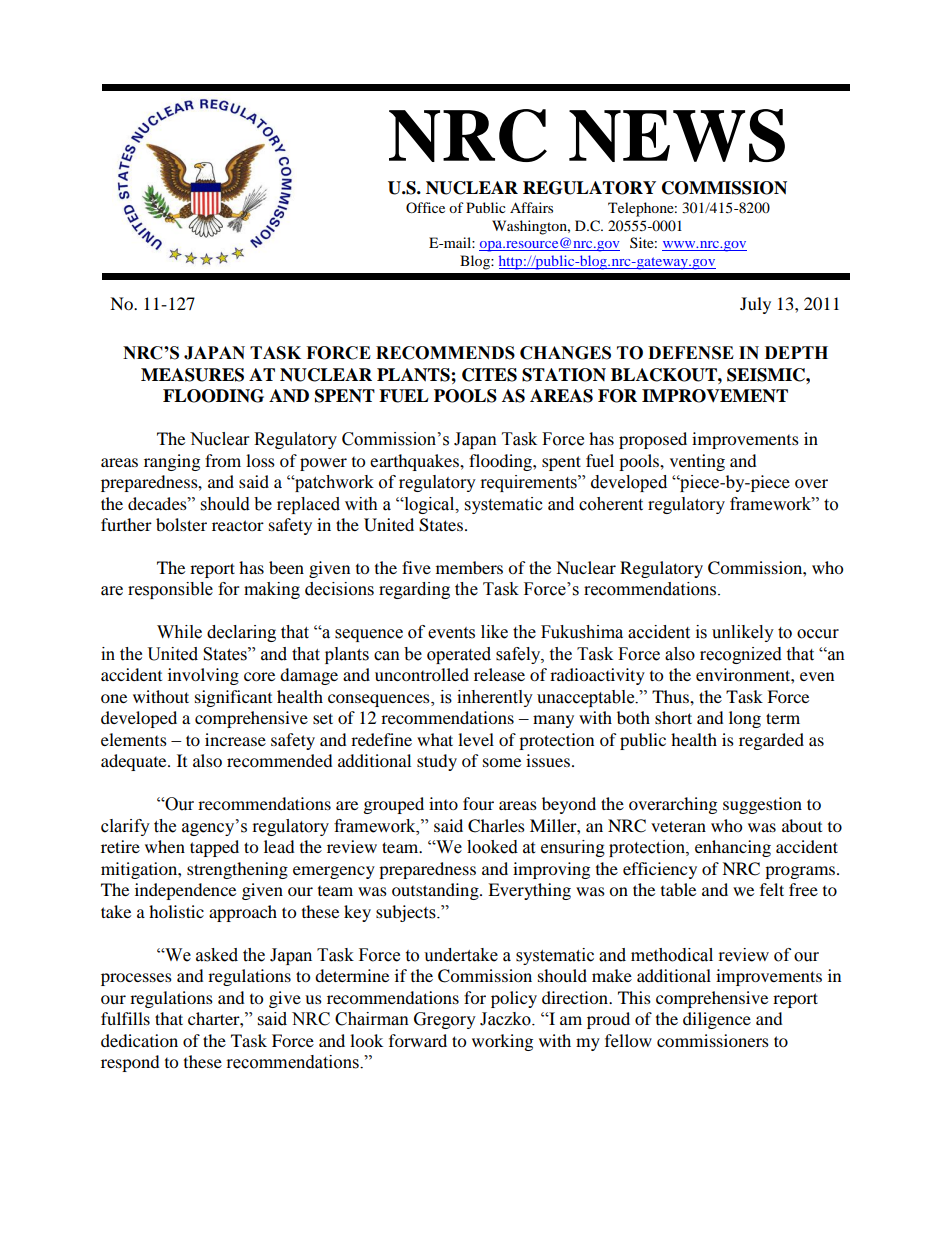 This screenshot has height=1233, width=952. Describe the element at coordinates (531, 207) in the screenshot. I see `Affairs` at that location.
